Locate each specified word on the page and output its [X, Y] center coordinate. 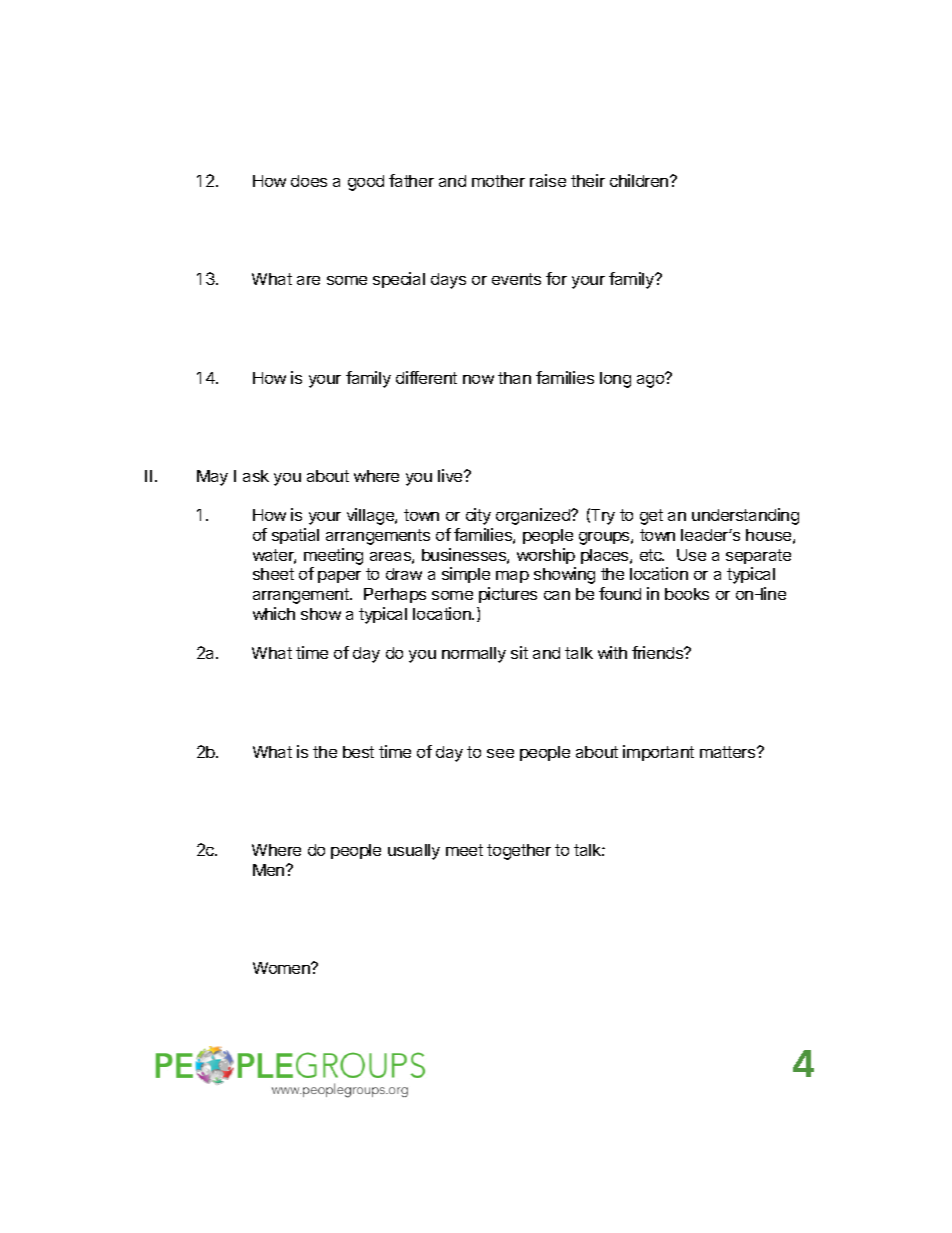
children [640, 180]
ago [652, 380]
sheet [273, 574]
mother [498, 181]
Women [282, 968]
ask [256, 476]
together [519, 852]
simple [466, 575]
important [658, 753]
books [687, 594]
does [309, 181]
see [500, 753]
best [358, 752]
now [478, 379]
